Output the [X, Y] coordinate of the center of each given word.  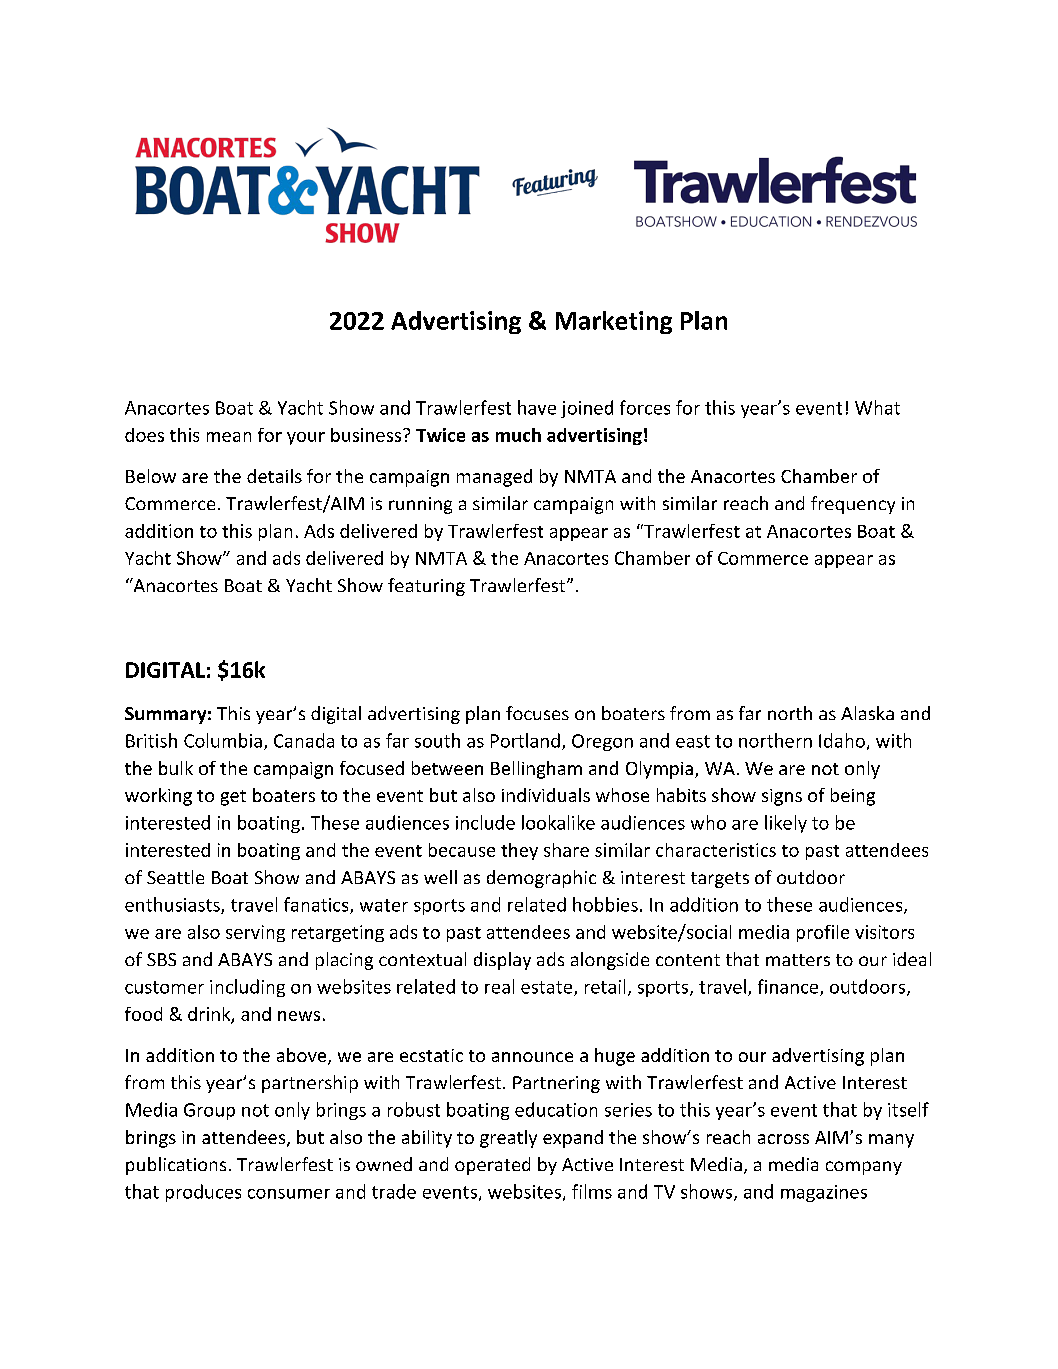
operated [492, 1166]
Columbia [223, 740]
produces [203, 1193]
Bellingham [536, 770]
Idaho [842, 740]
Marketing [614, 322]
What [877, 407]
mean [229, 437]
